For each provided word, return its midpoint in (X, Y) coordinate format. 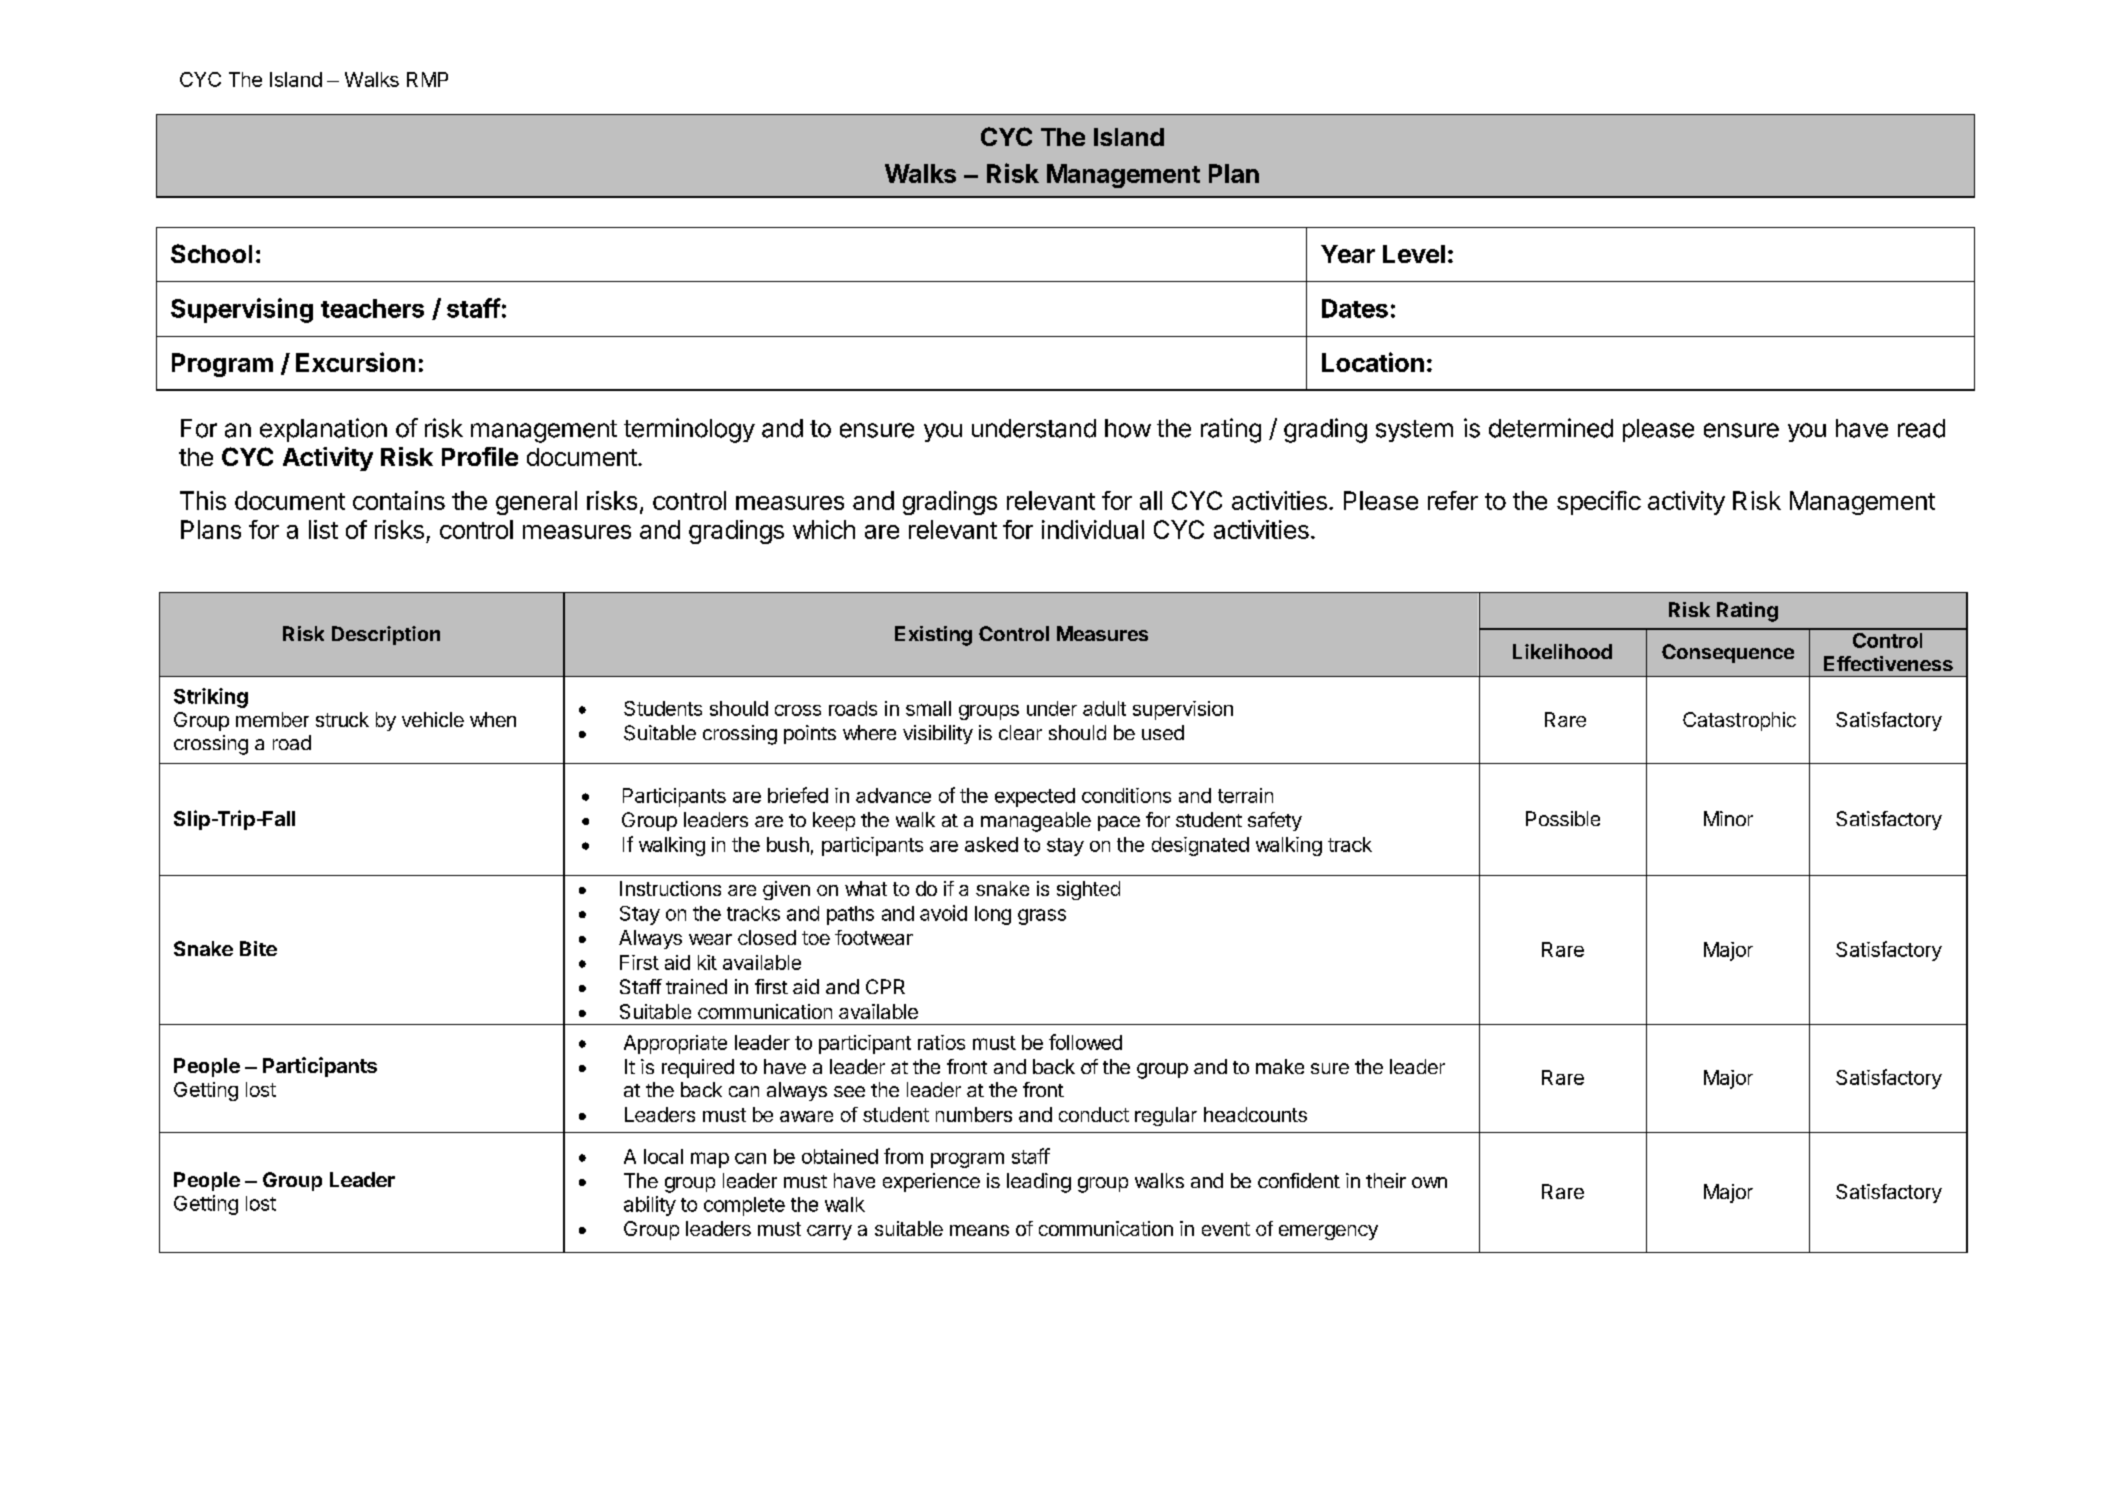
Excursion (355, 362)
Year (1348, 254)
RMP (427, 79)
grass (1042, 917)
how (1128, 428)
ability (650, 1206)
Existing (933, 636)
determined (1551, 428)
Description (386, 635)
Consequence (1728, 653)
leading (1039, 1183)
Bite (258, 948)
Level (1414, 254)
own (1429, 1182)
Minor (1728, 818)
